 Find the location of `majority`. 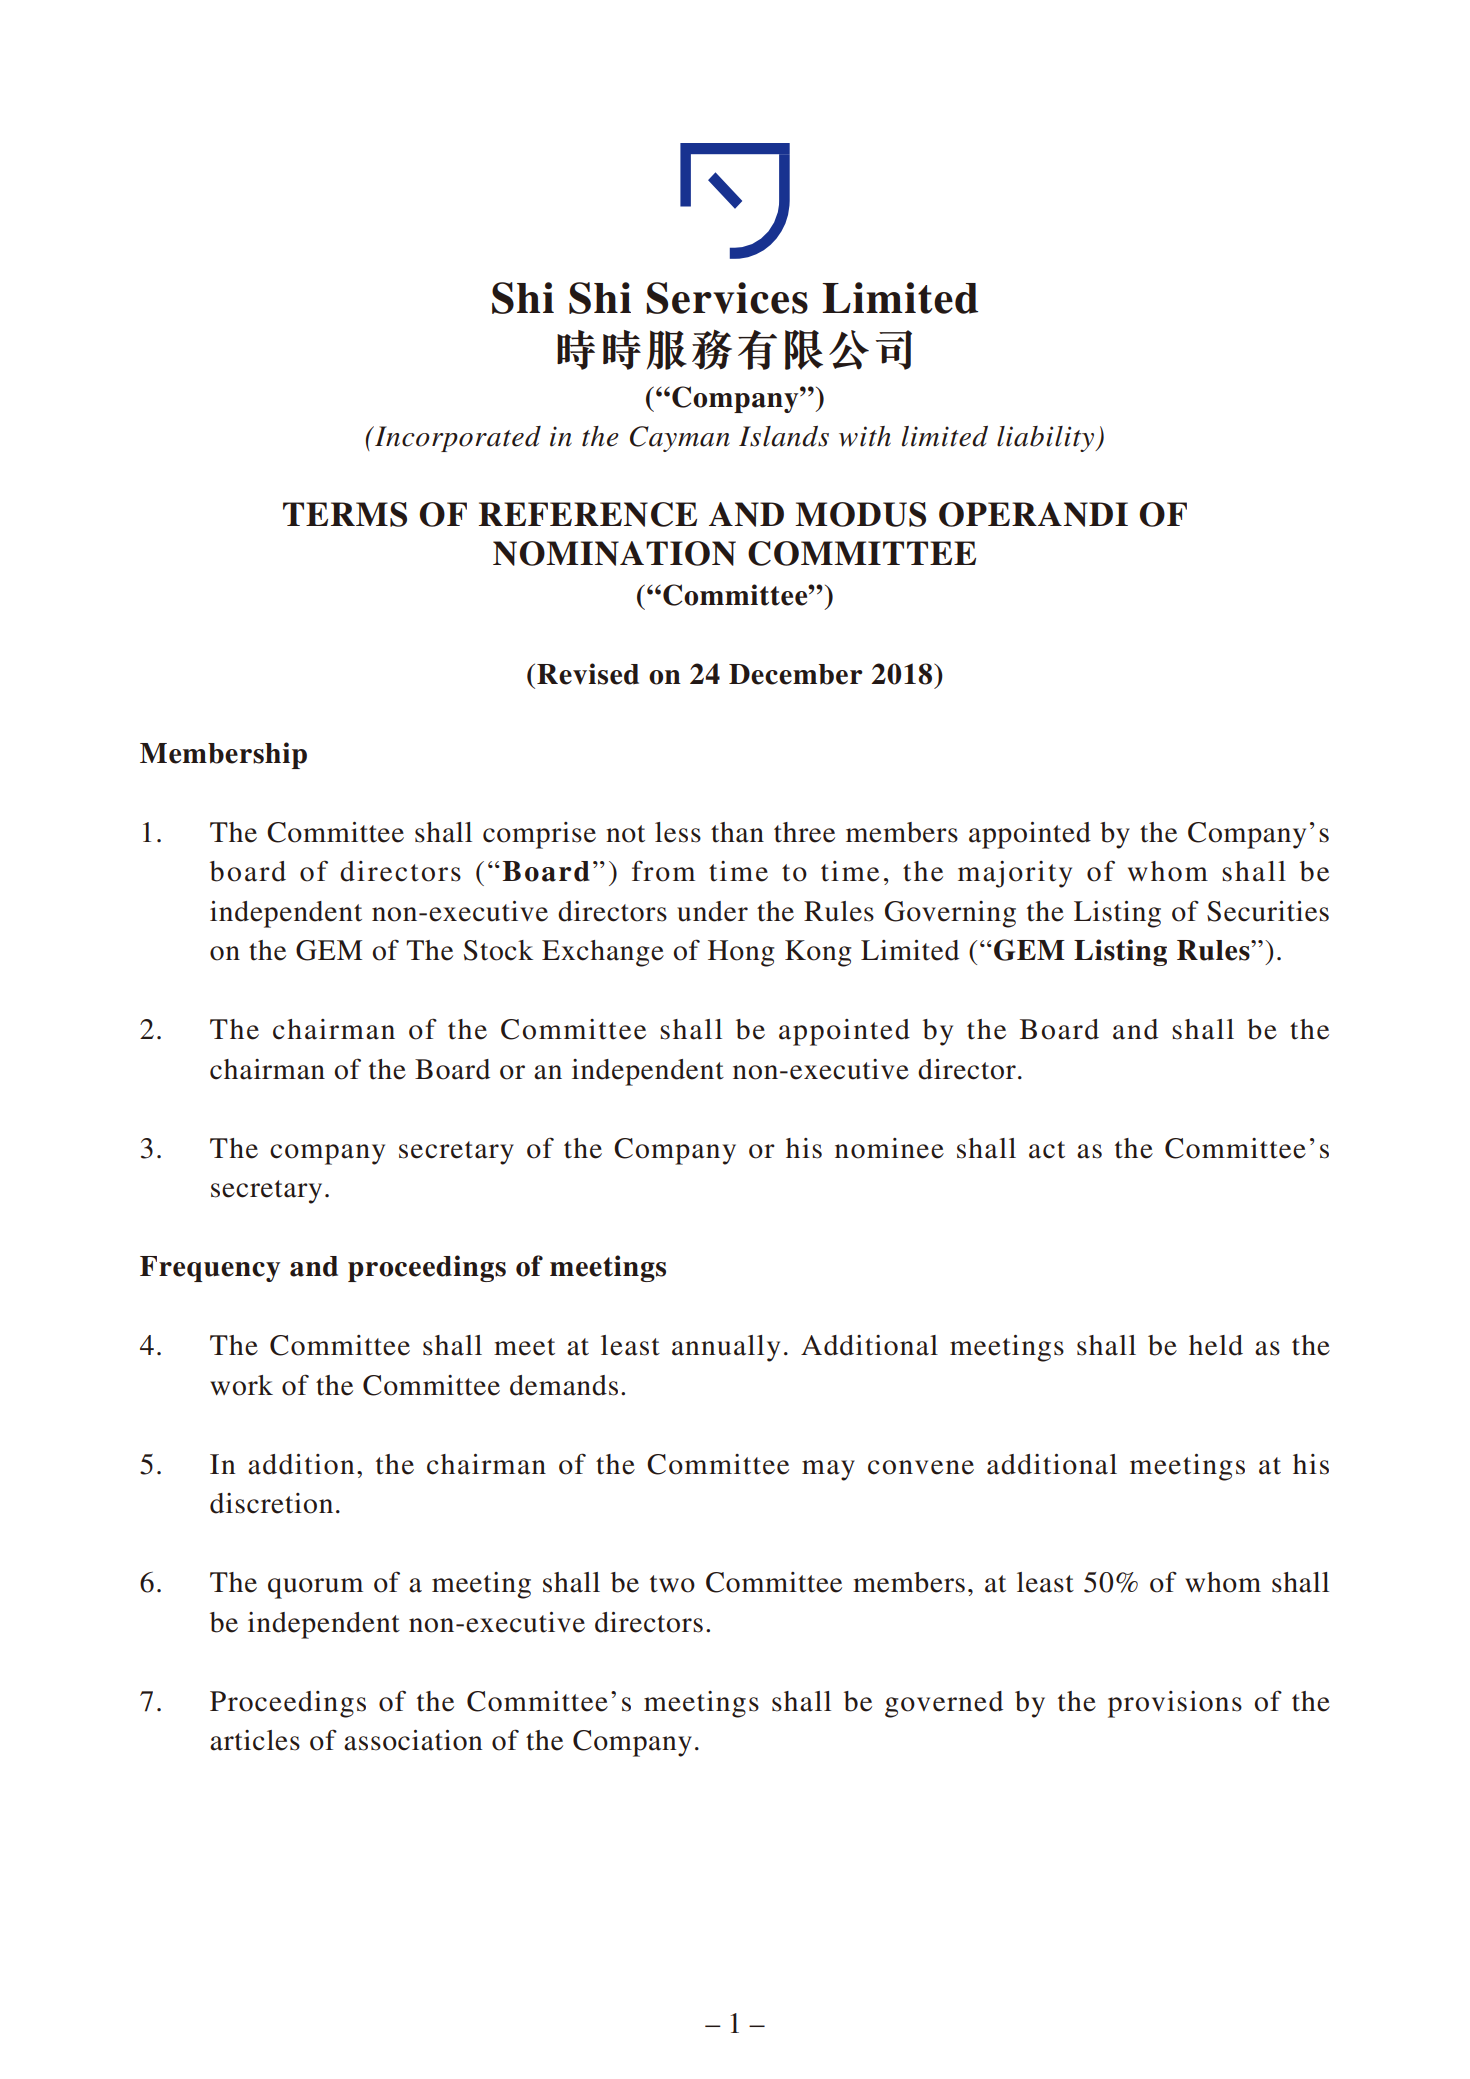

majority is located at coordinates (1015, 874).
